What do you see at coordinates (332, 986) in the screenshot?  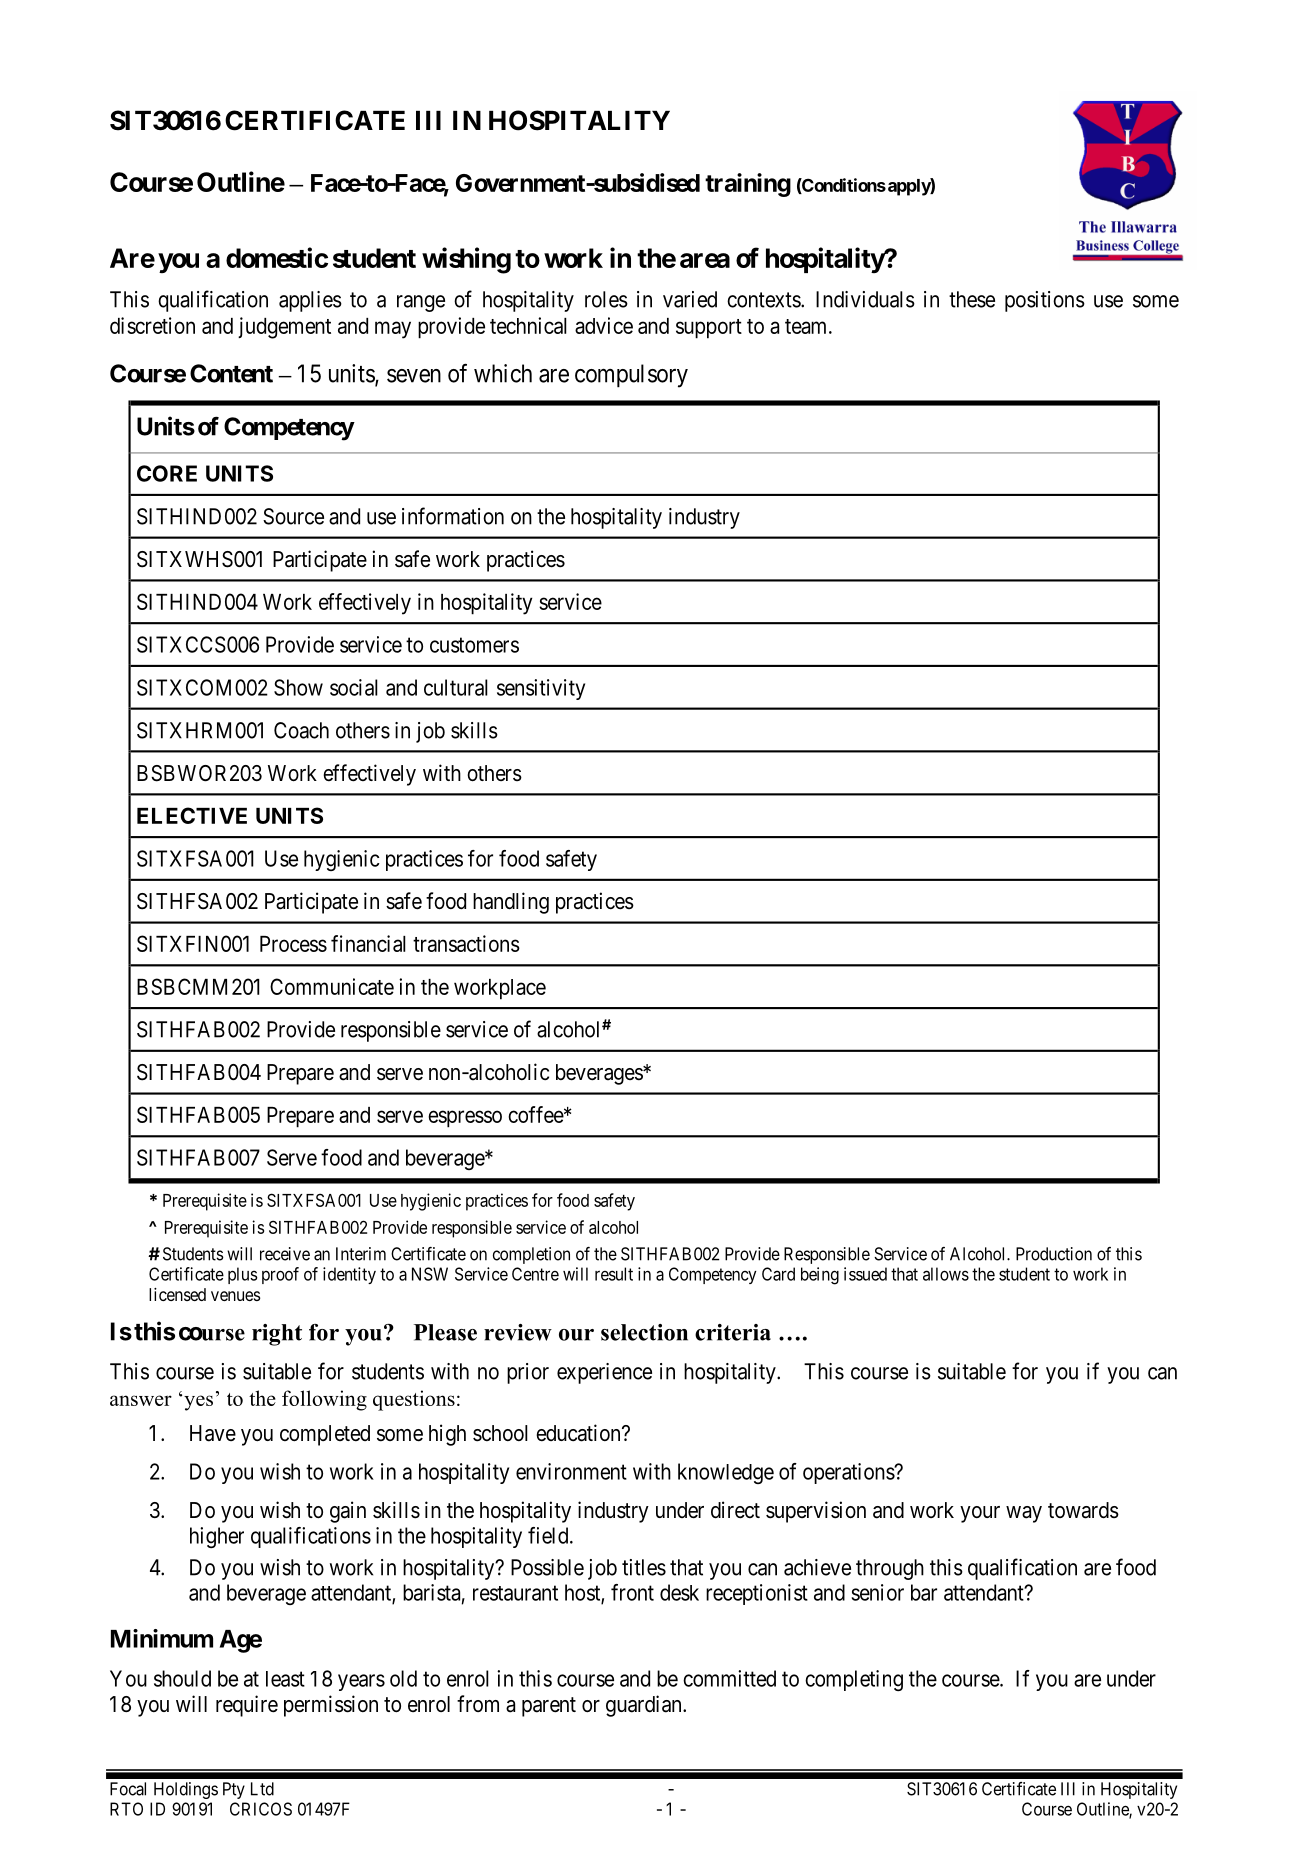 I see `Communicate` at bounding box center [332, 986].
